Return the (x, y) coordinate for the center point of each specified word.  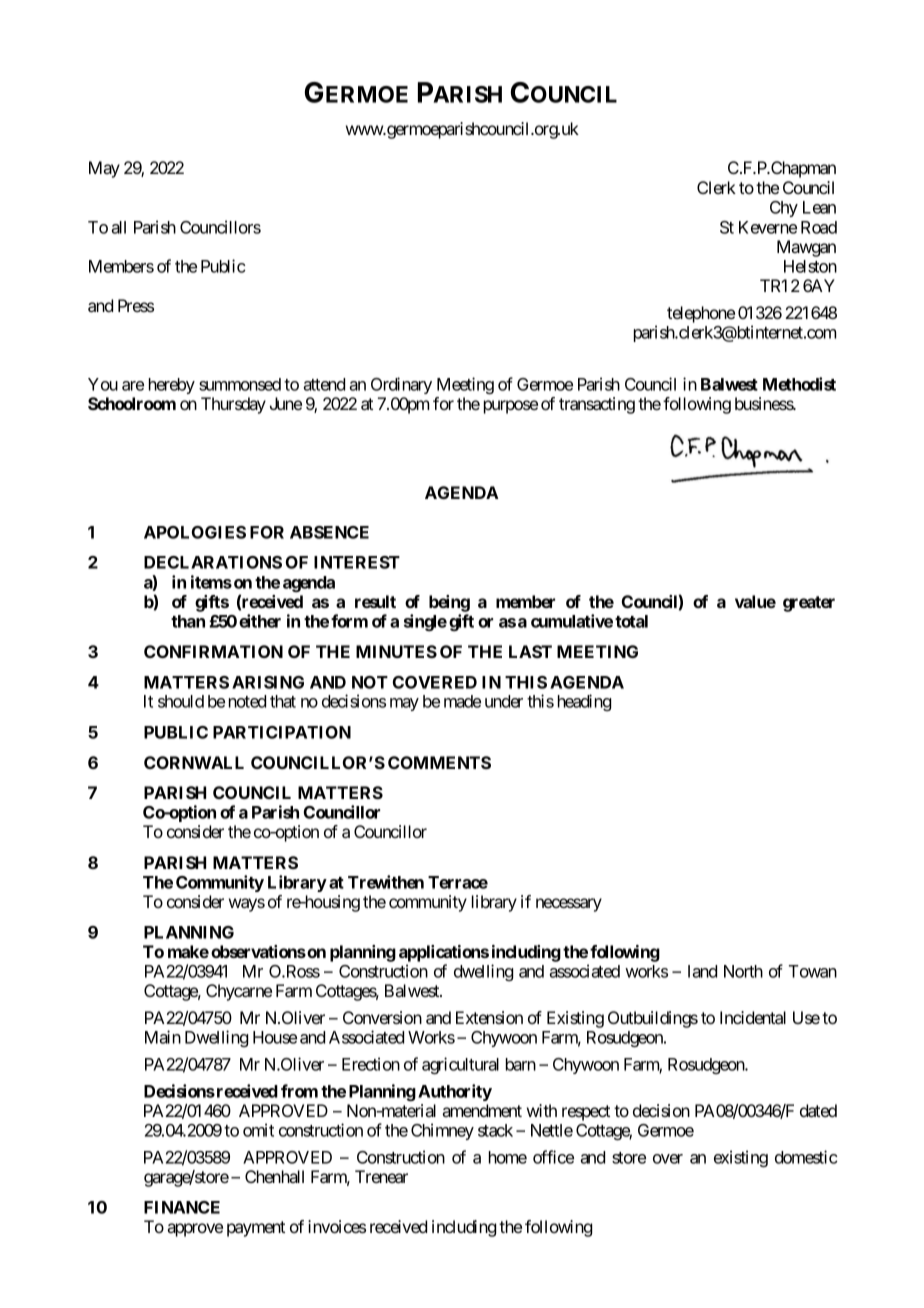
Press (136, 305)
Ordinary (401, 385)
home (508, 1157)
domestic (806, 1157)
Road (819, 227)
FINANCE (182, 1207)
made (462, 701)
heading (584, 702)
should (181, 701)
